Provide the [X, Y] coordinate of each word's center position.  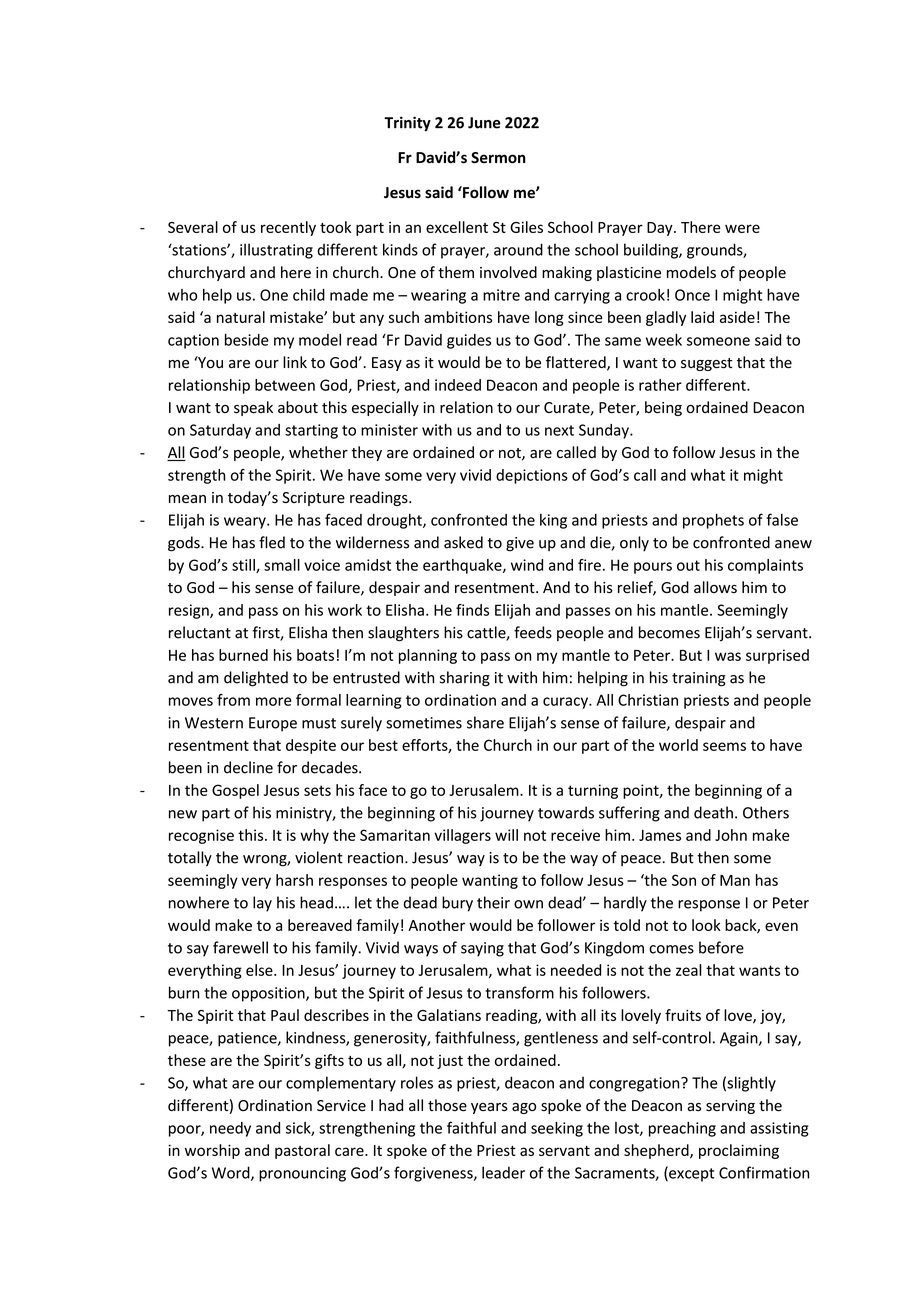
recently [288, 228]
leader [503, 1172]
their [493, 902]
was [728, 656]
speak [253, 408]
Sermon [498, 158]
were [742, 228]
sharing [465, 679]
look [706, 925]
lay [262, 904]
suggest [706, 364]
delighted [256, 679]
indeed [458, 385]
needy [230, 1129]
